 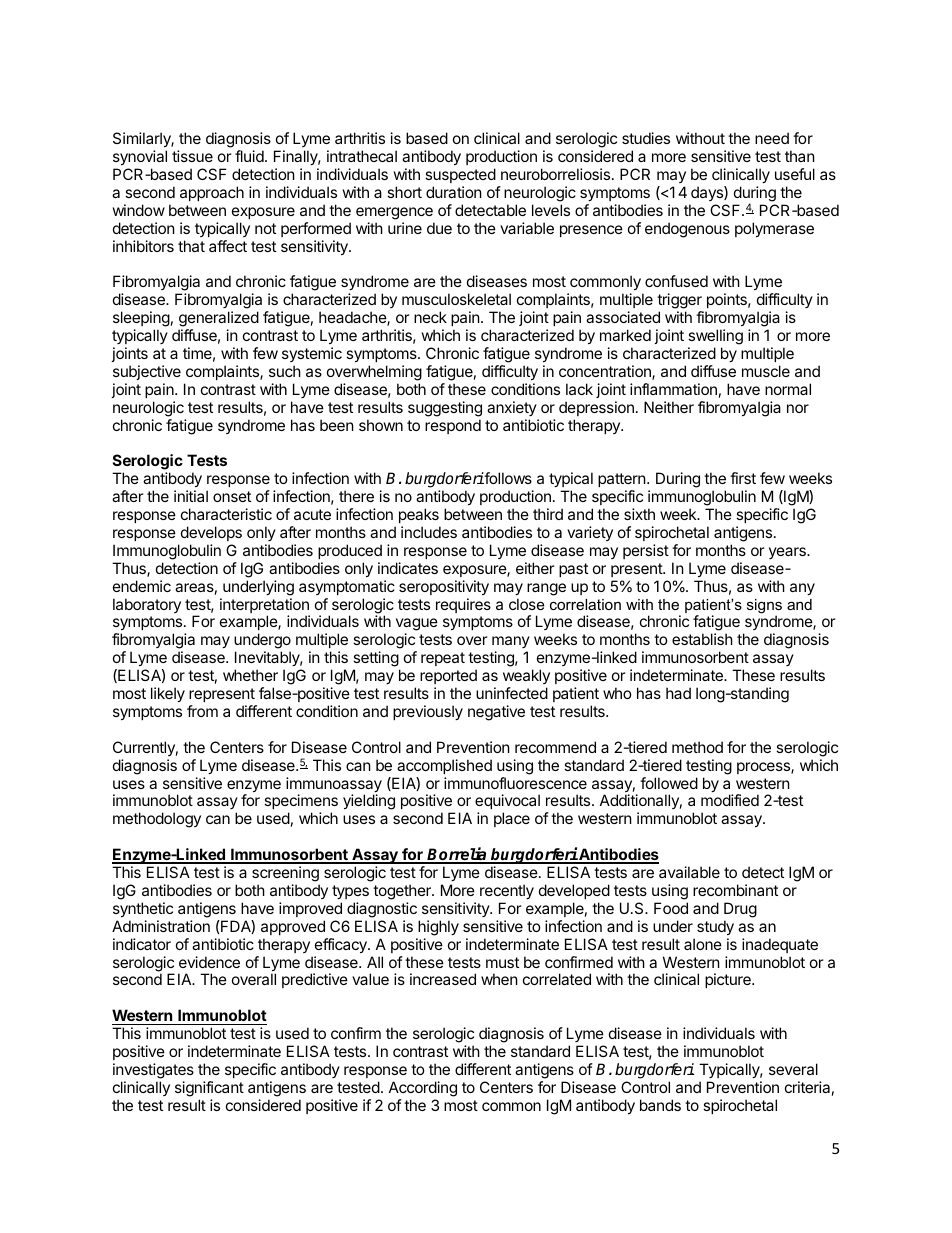 What do you see at coordinates (772, 138) in the image?
I see `need` at bounding box center [772, 138].
